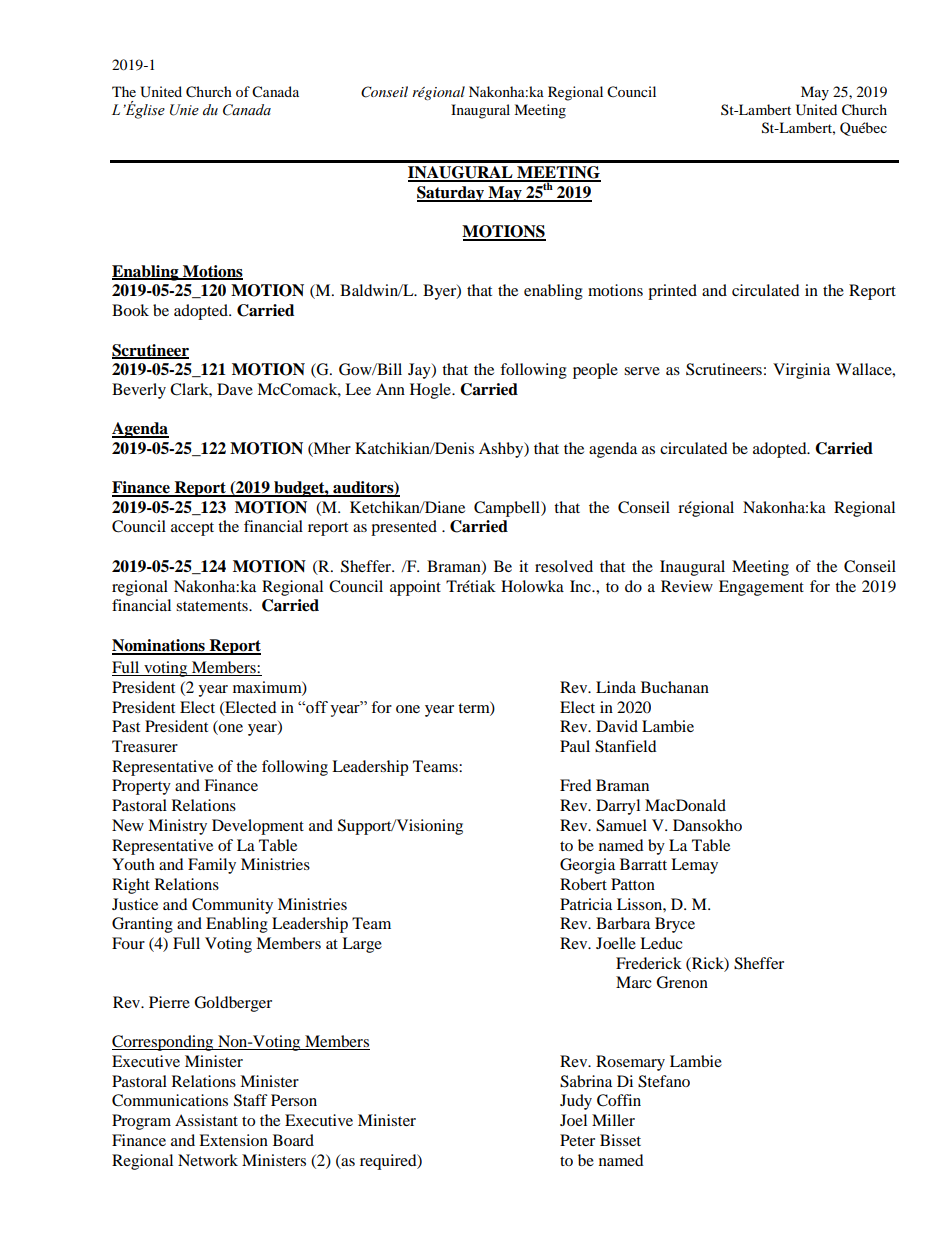  I want to click on Lemay, so click(694, 866).
